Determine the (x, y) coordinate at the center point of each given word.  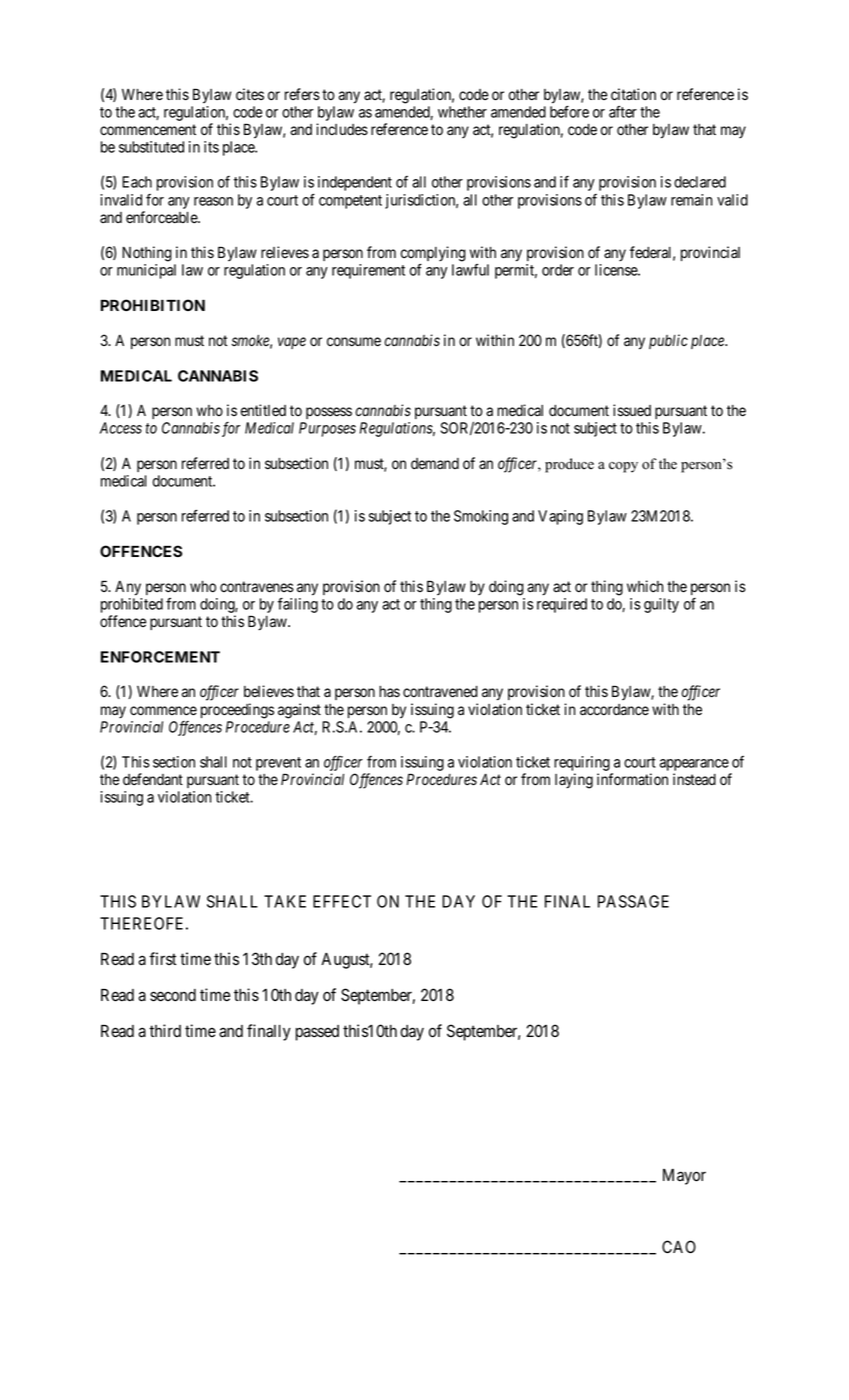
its (211, 147)
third (165, 1030)
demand (435, 464)
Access (121, 428)
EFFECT (342, 901)
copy (623, 467)
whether (462, 112)
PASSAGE (633, 901)
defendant (153, 779)
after (623, 112)
